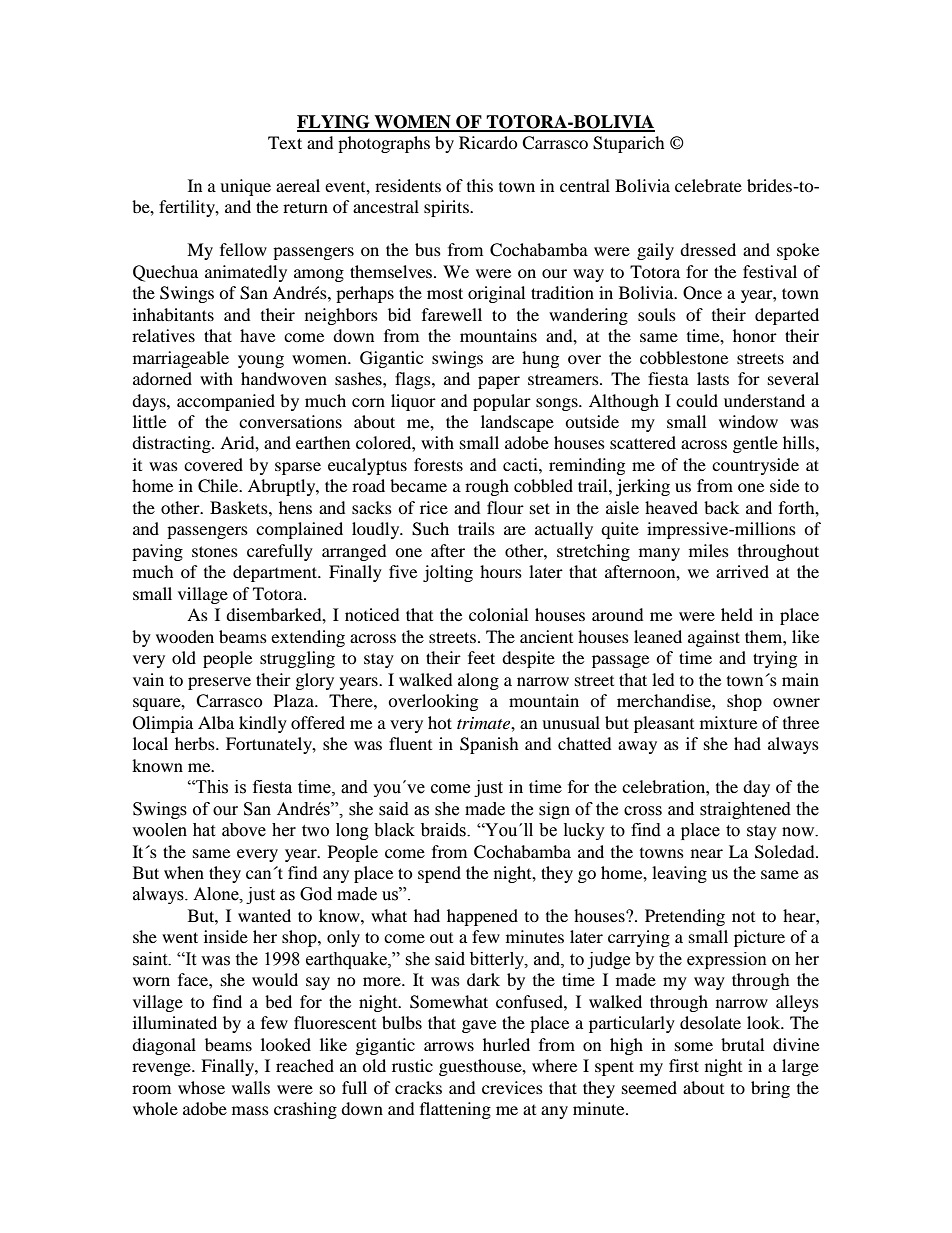 The width and height of the screenshot is (952, 1233). I want to click on unique, so click(245, 187).
